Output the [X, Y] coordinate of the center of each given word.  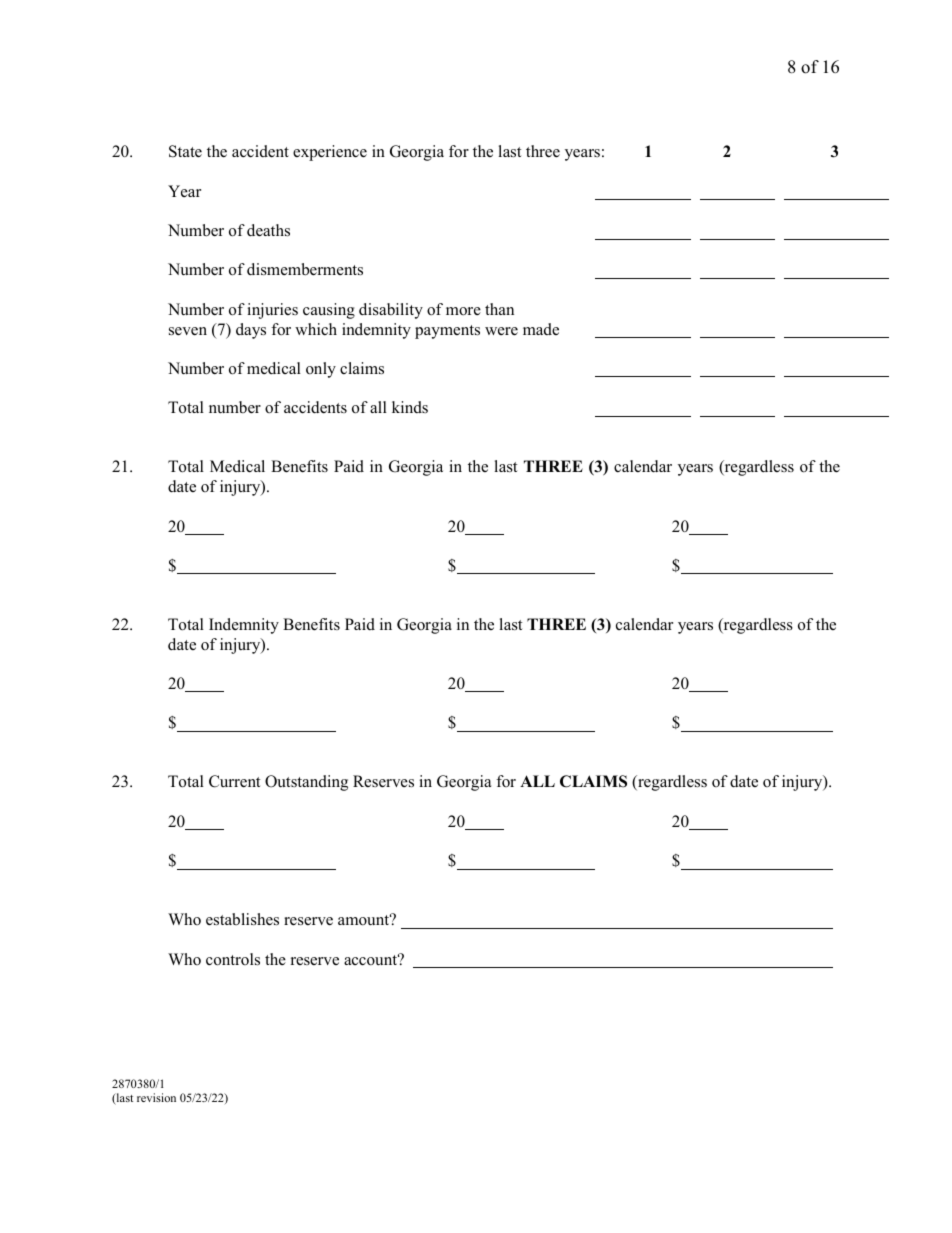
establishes [242, 919]
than [499, 309]
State [185, 151]
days [251, 331]
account [372, 959]
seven [188, 331]
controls [233, 959]
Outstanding [306, 783]
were [501, 331]
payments [447, 332]
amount [365, 919]
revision [156, 1097]
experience [330, 153]
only [321, 370]
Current [234, 781]
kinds [410, 407]
